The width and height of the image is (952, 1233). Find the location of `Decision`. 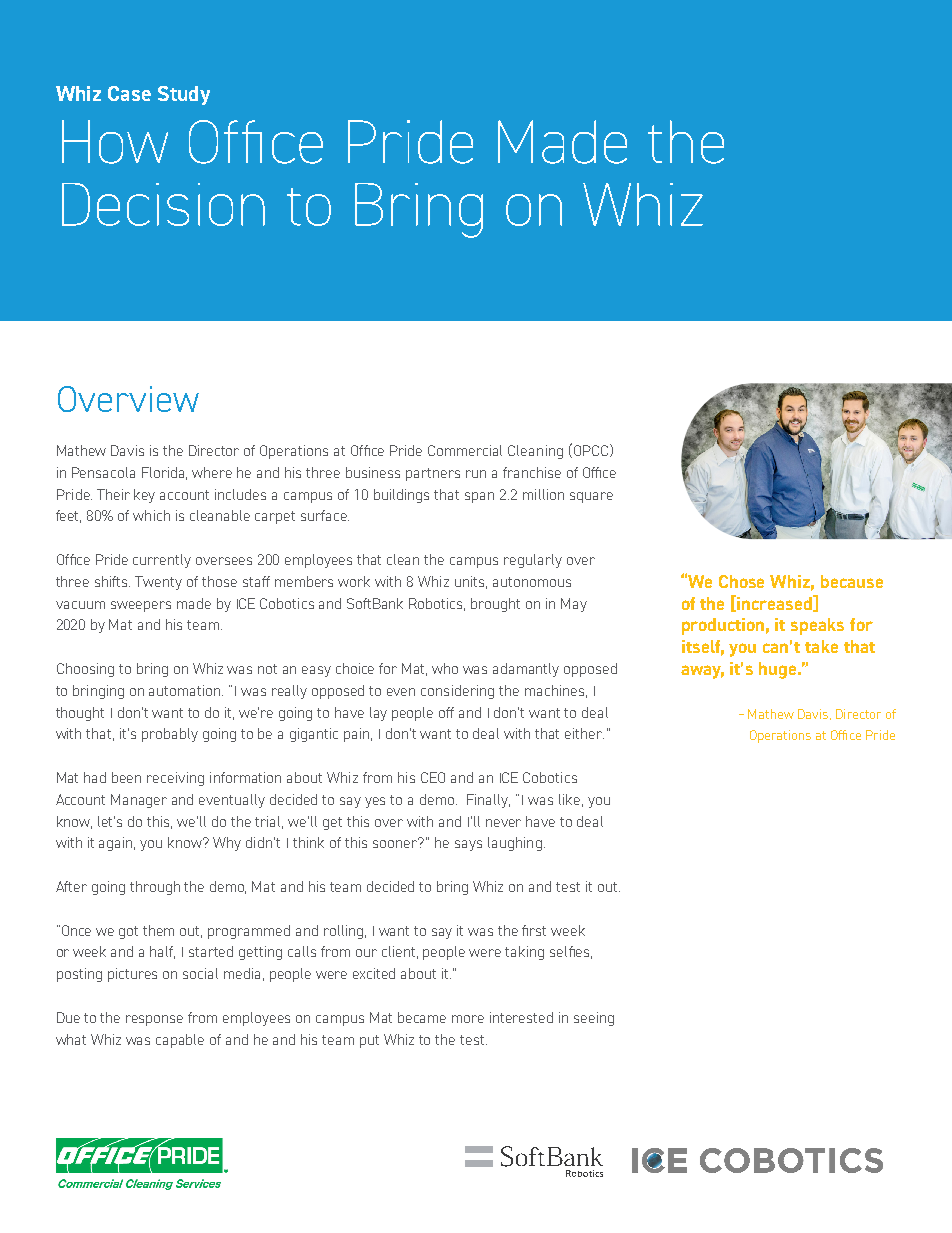

Decision is located at coordinates (163, 204).
